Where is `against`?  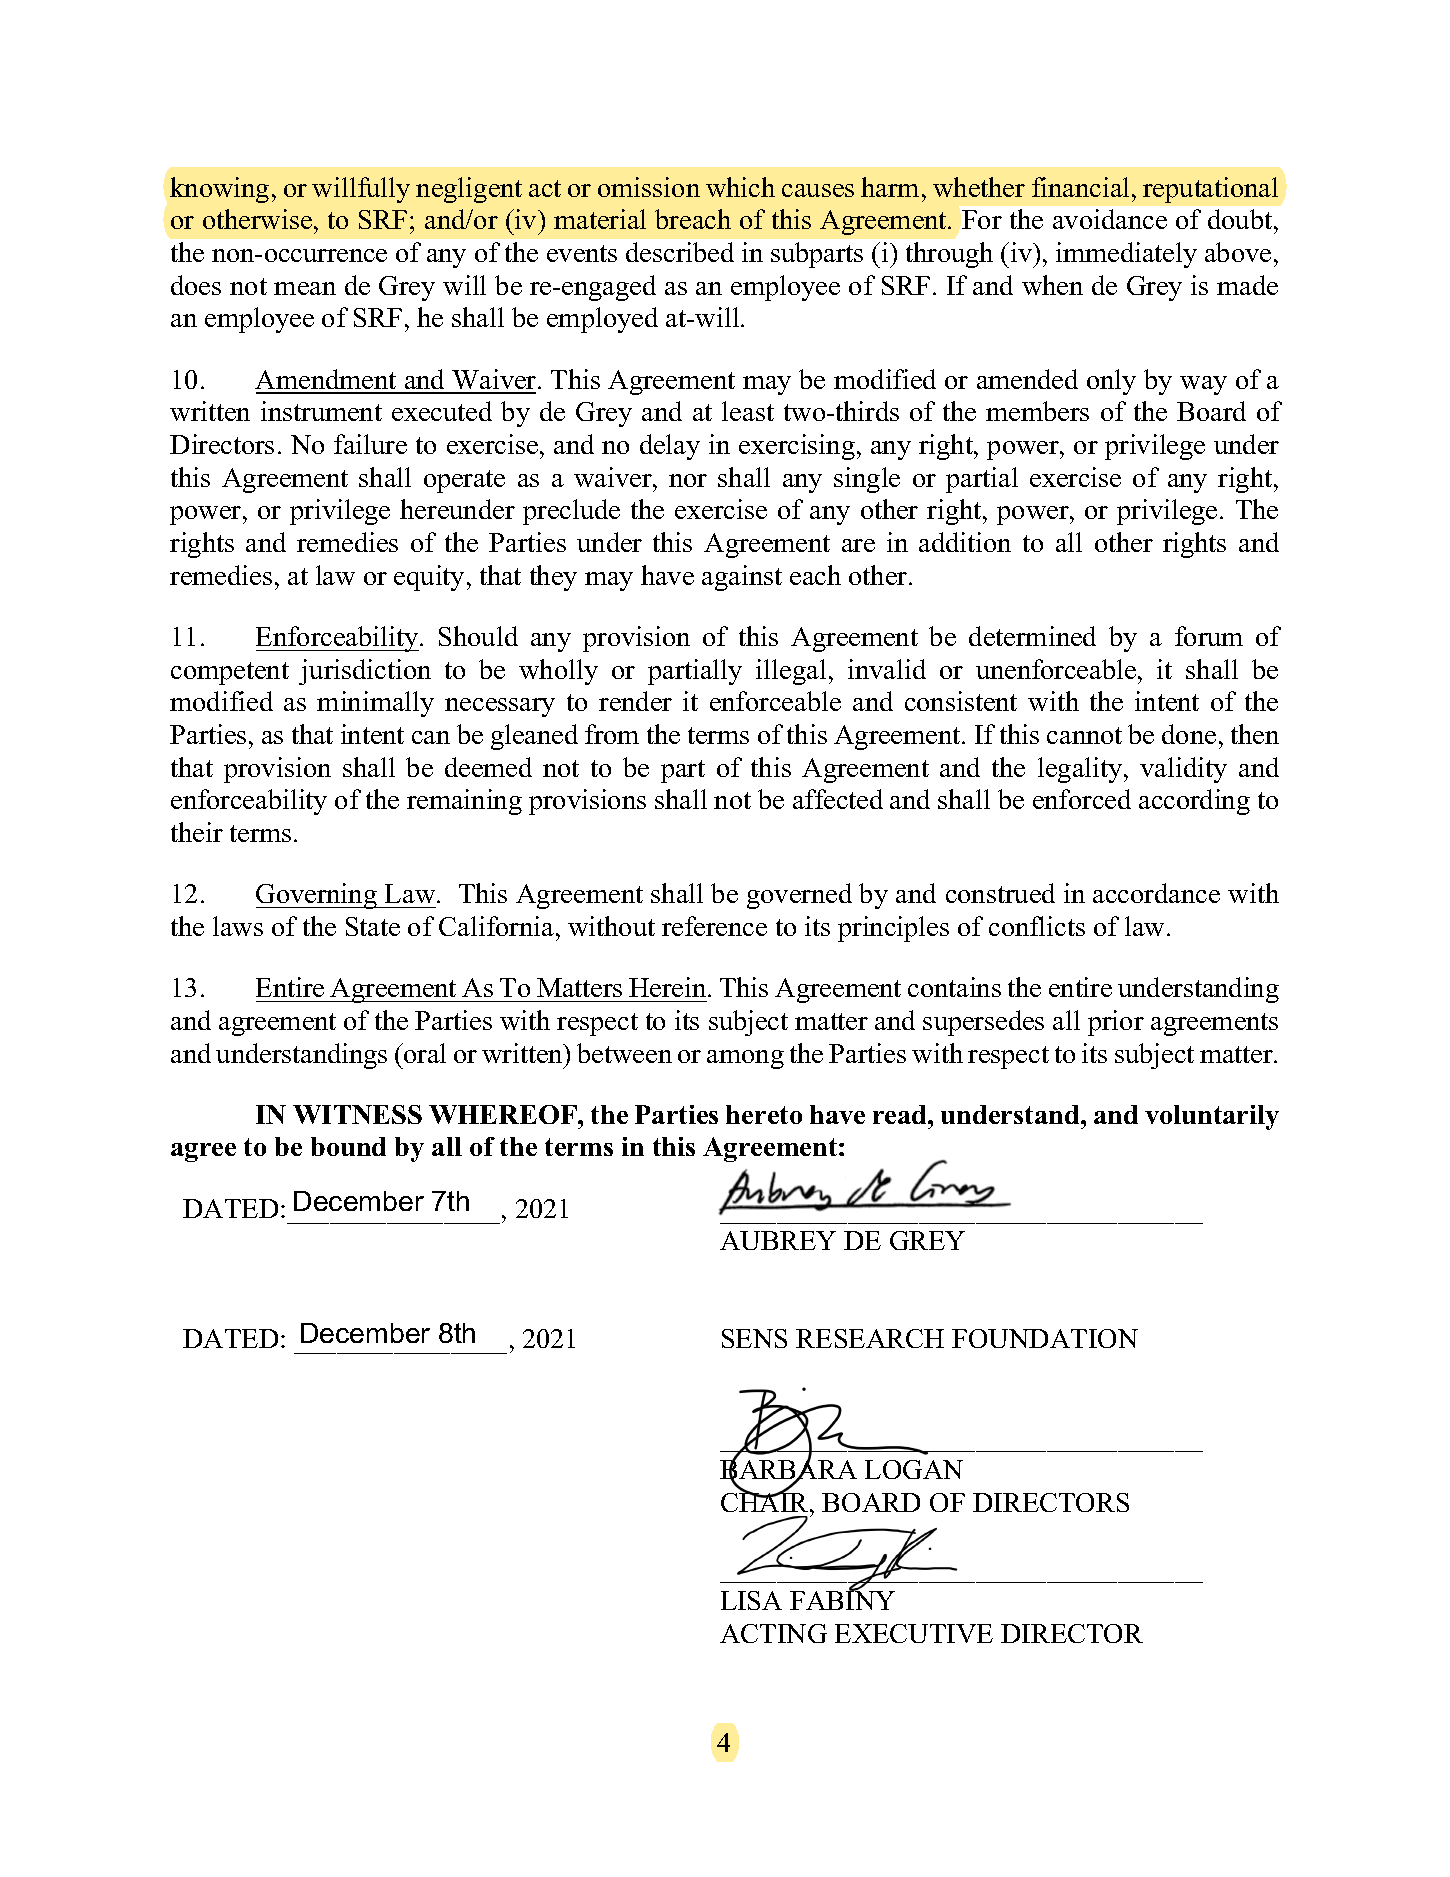 against is located at coordinates (742, 578).
